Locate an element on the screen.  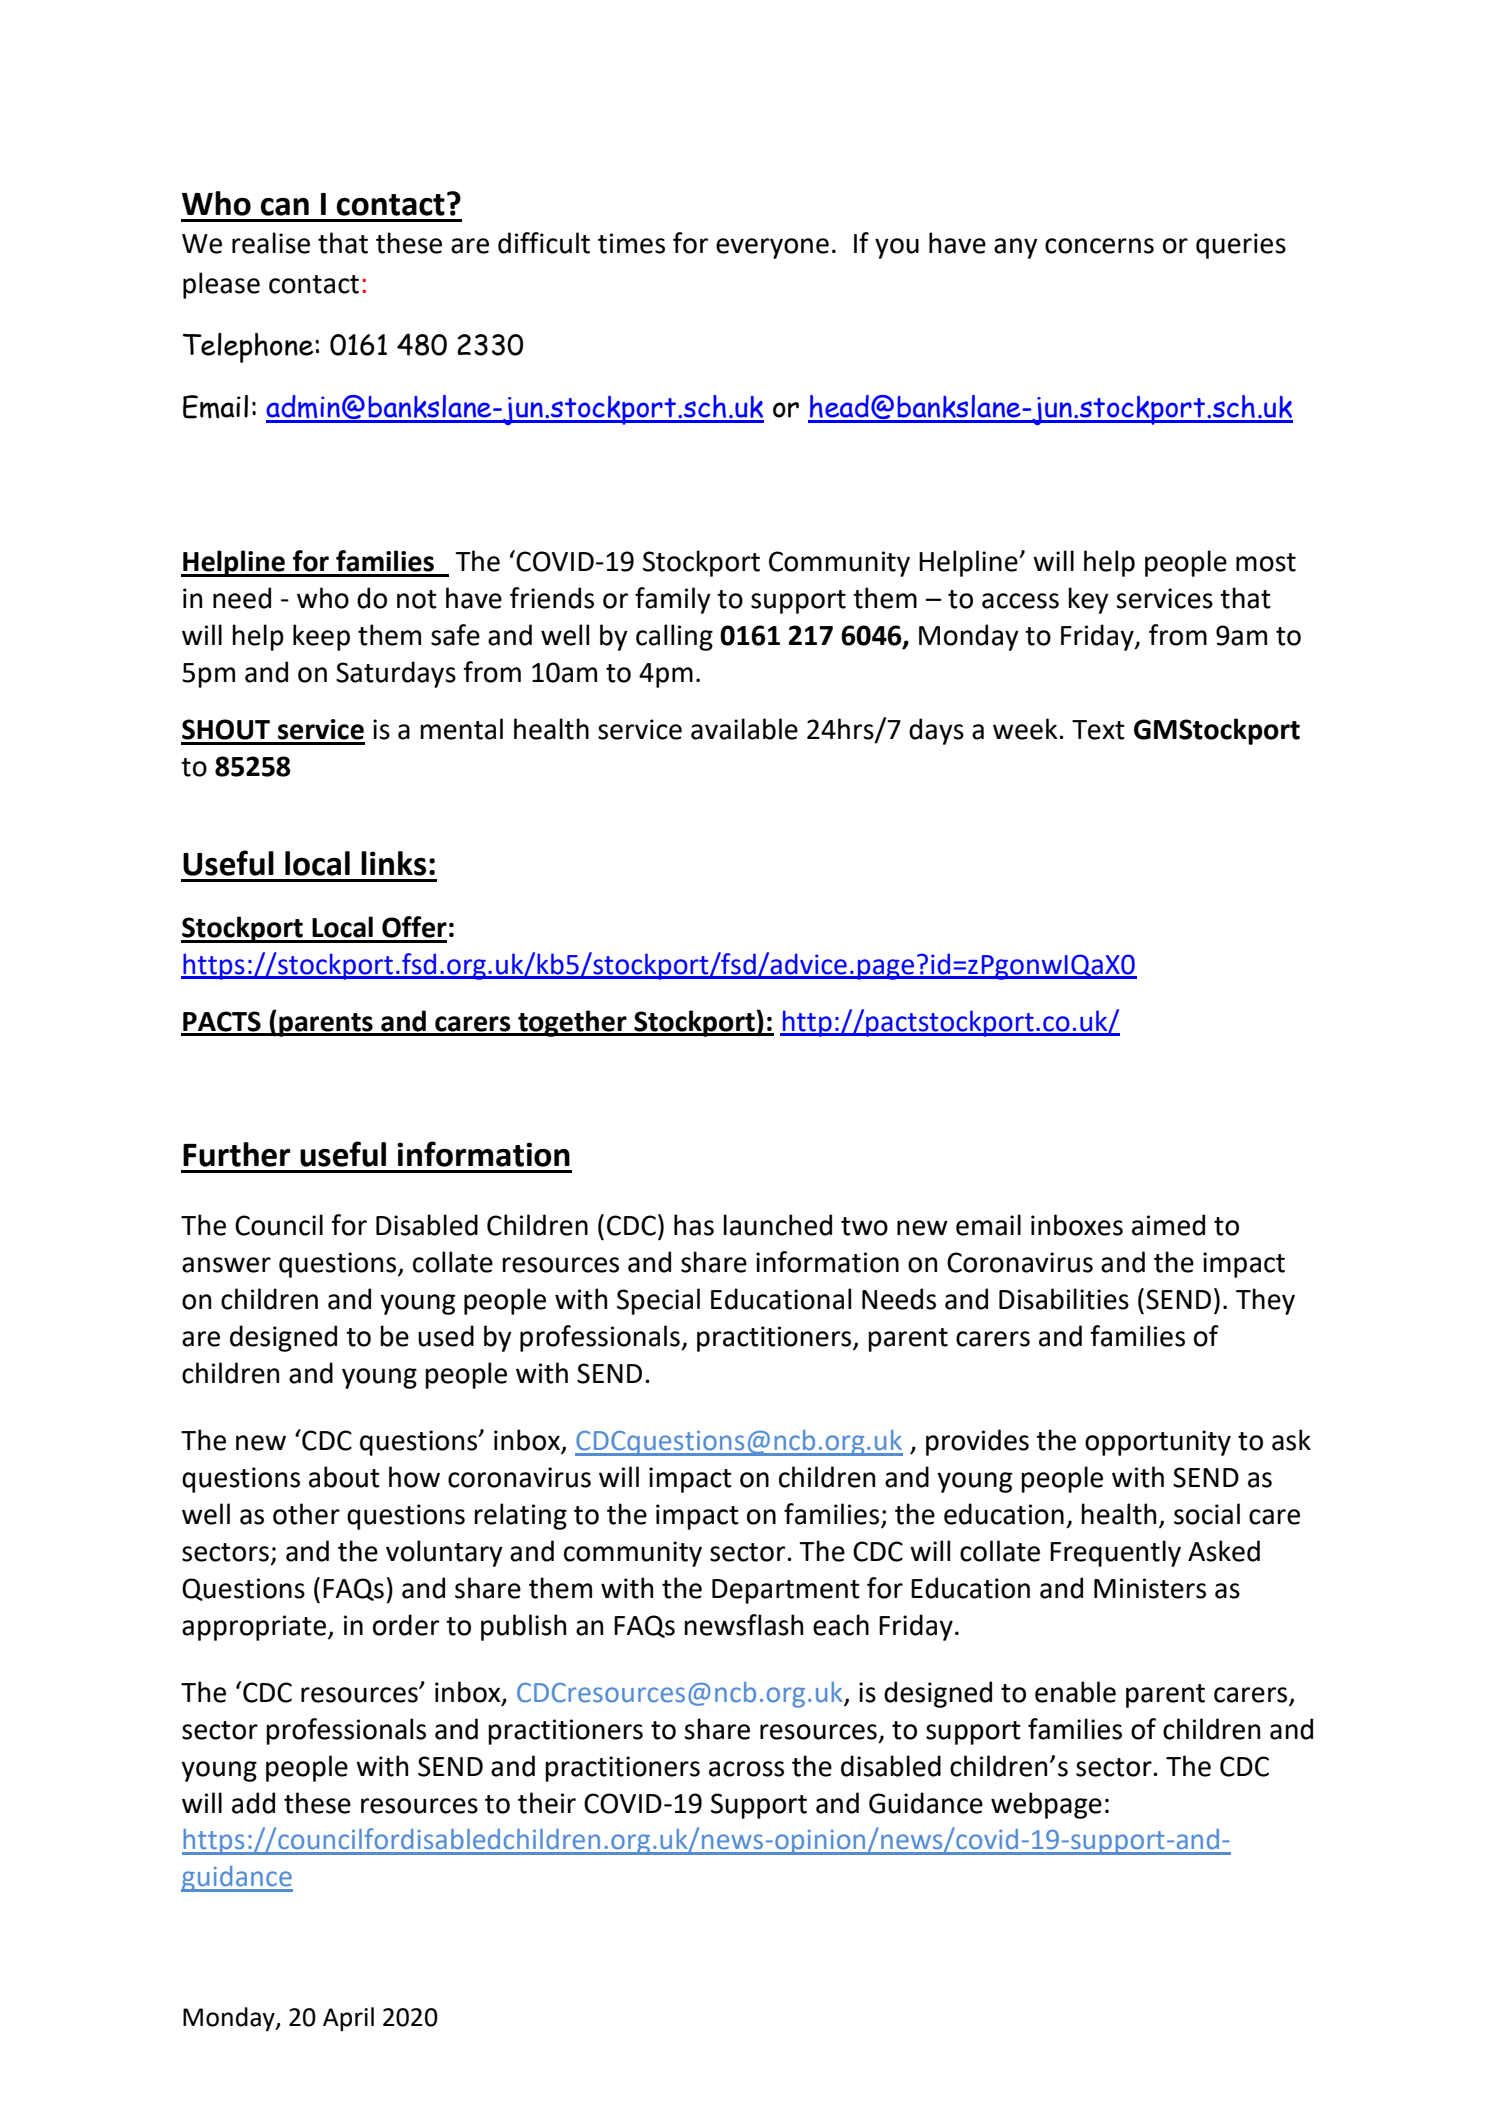
opportunity is located at coordinates (1158, 1443).
